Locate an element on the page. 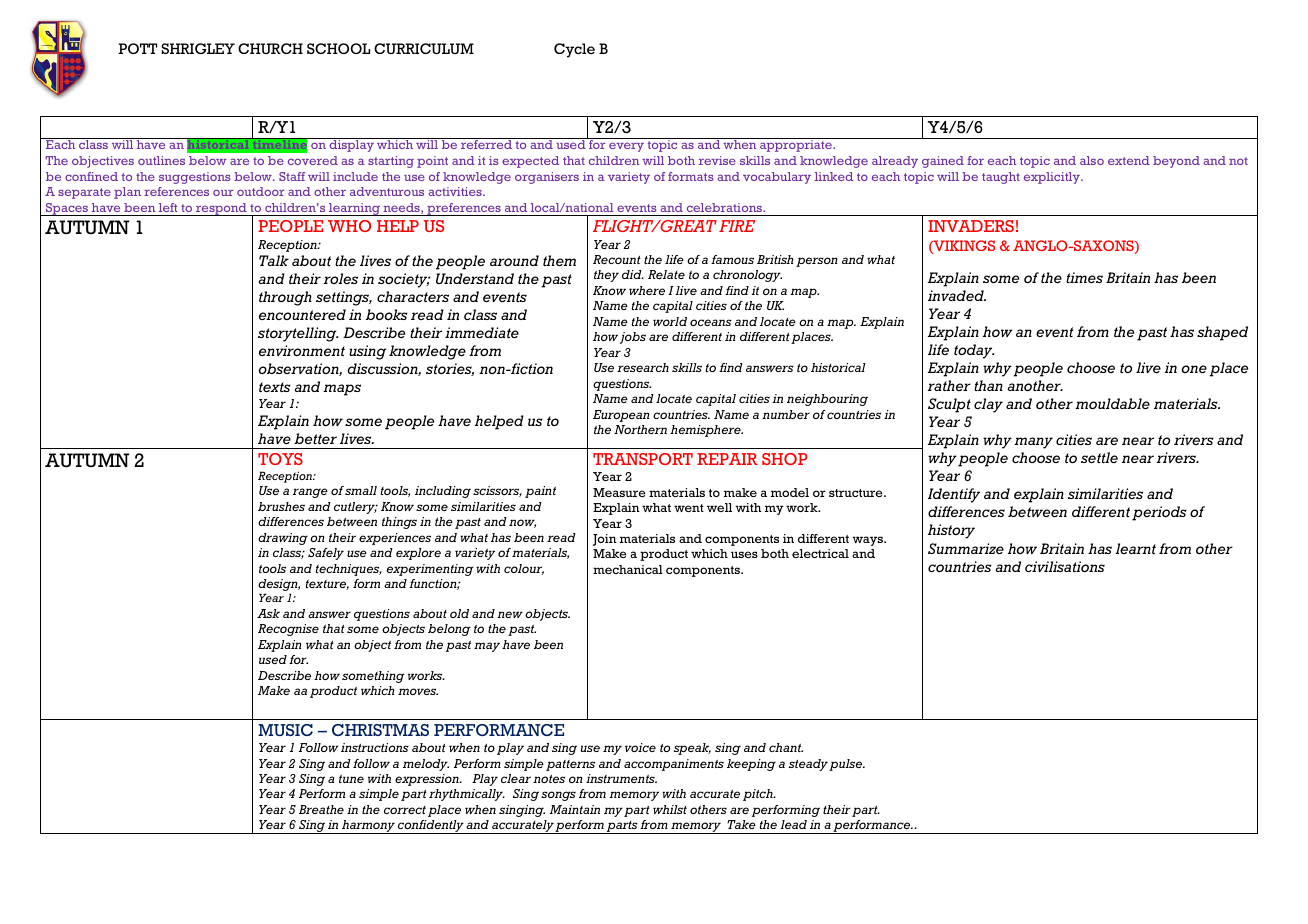 This image has width=1308, height=924. Recount is located at coordinates (617, 259).
